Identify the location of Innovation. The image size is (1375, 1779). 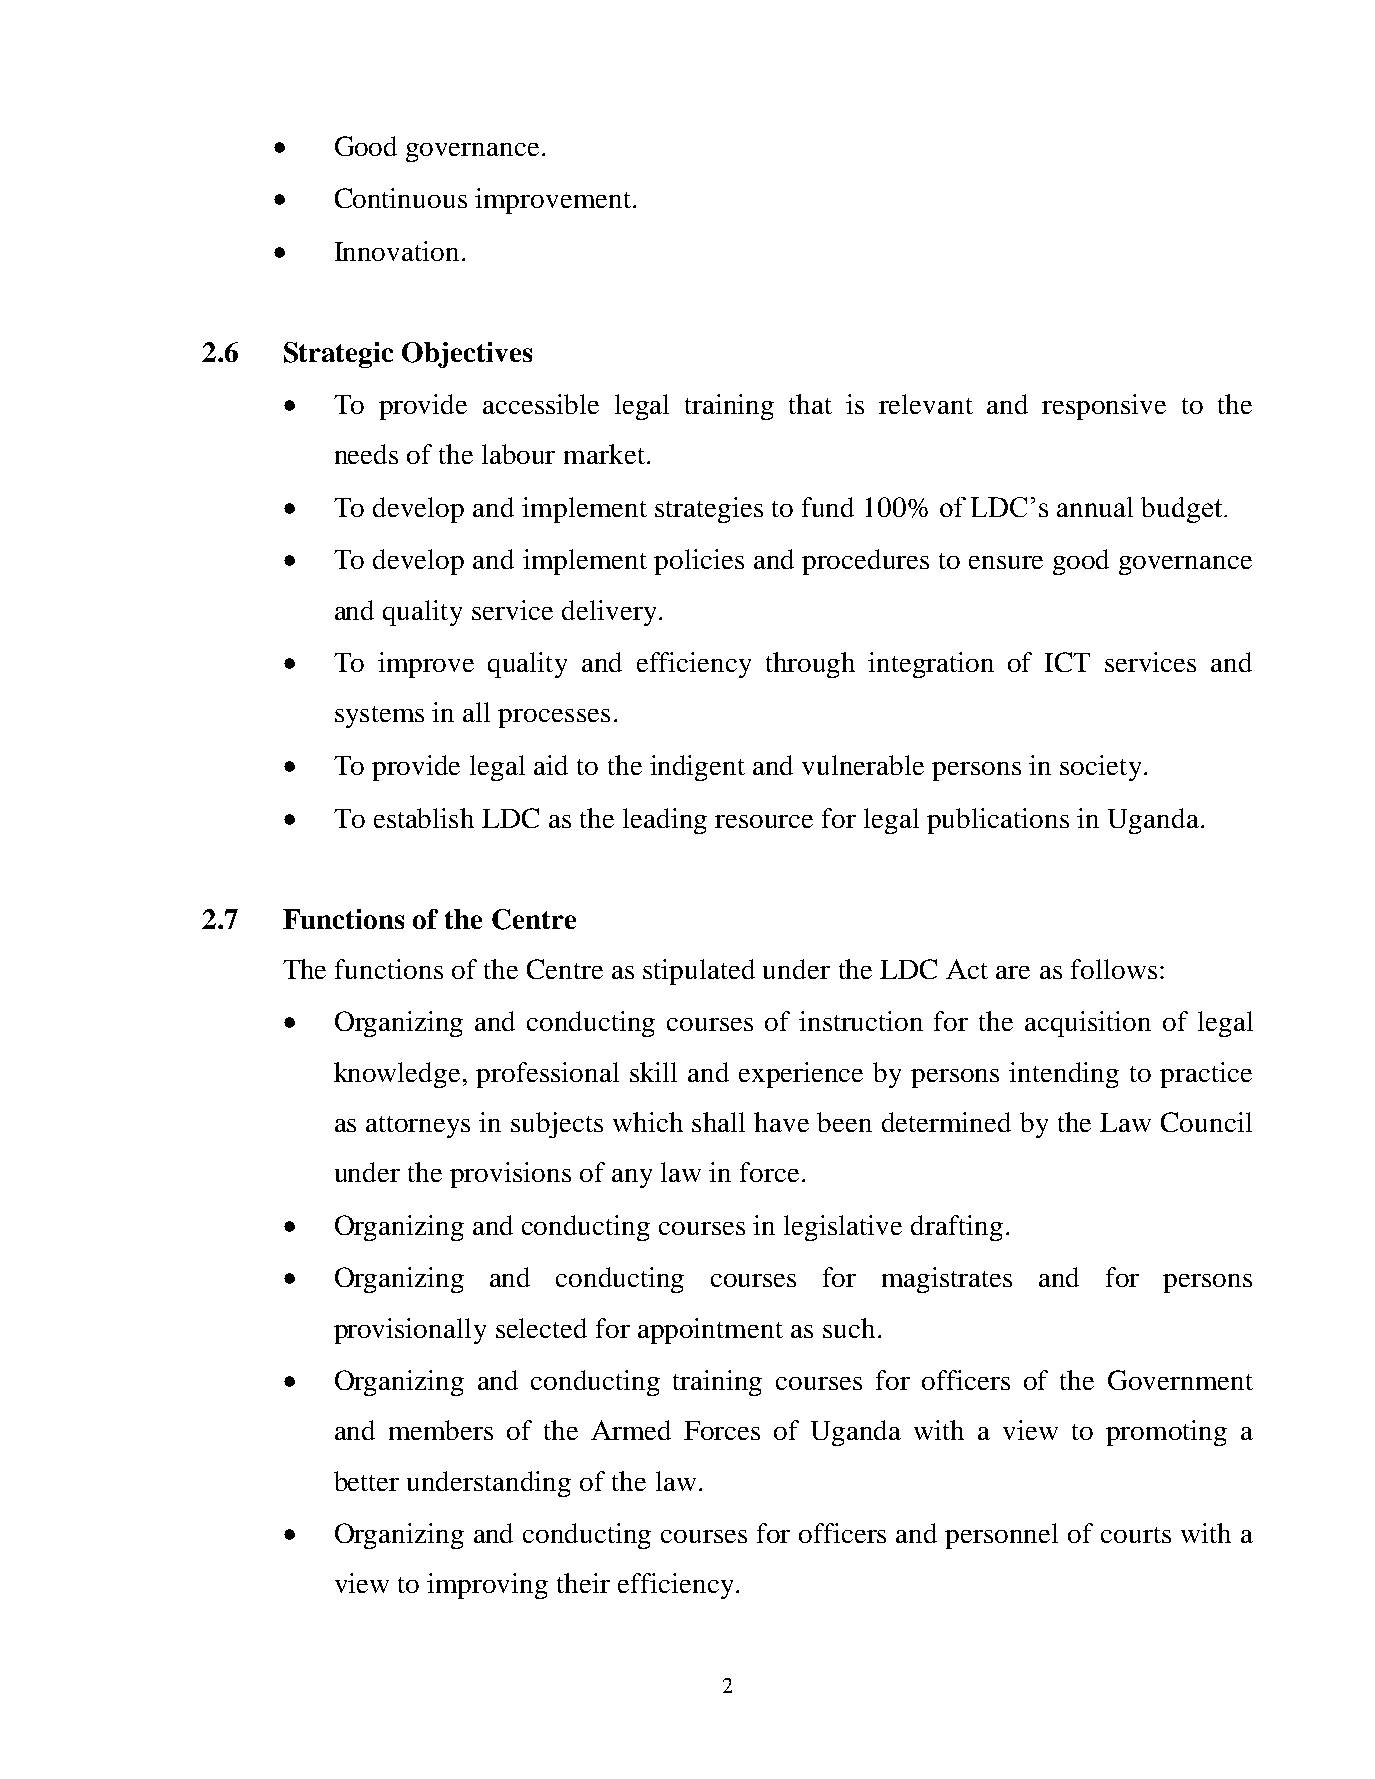
(397, 251).
